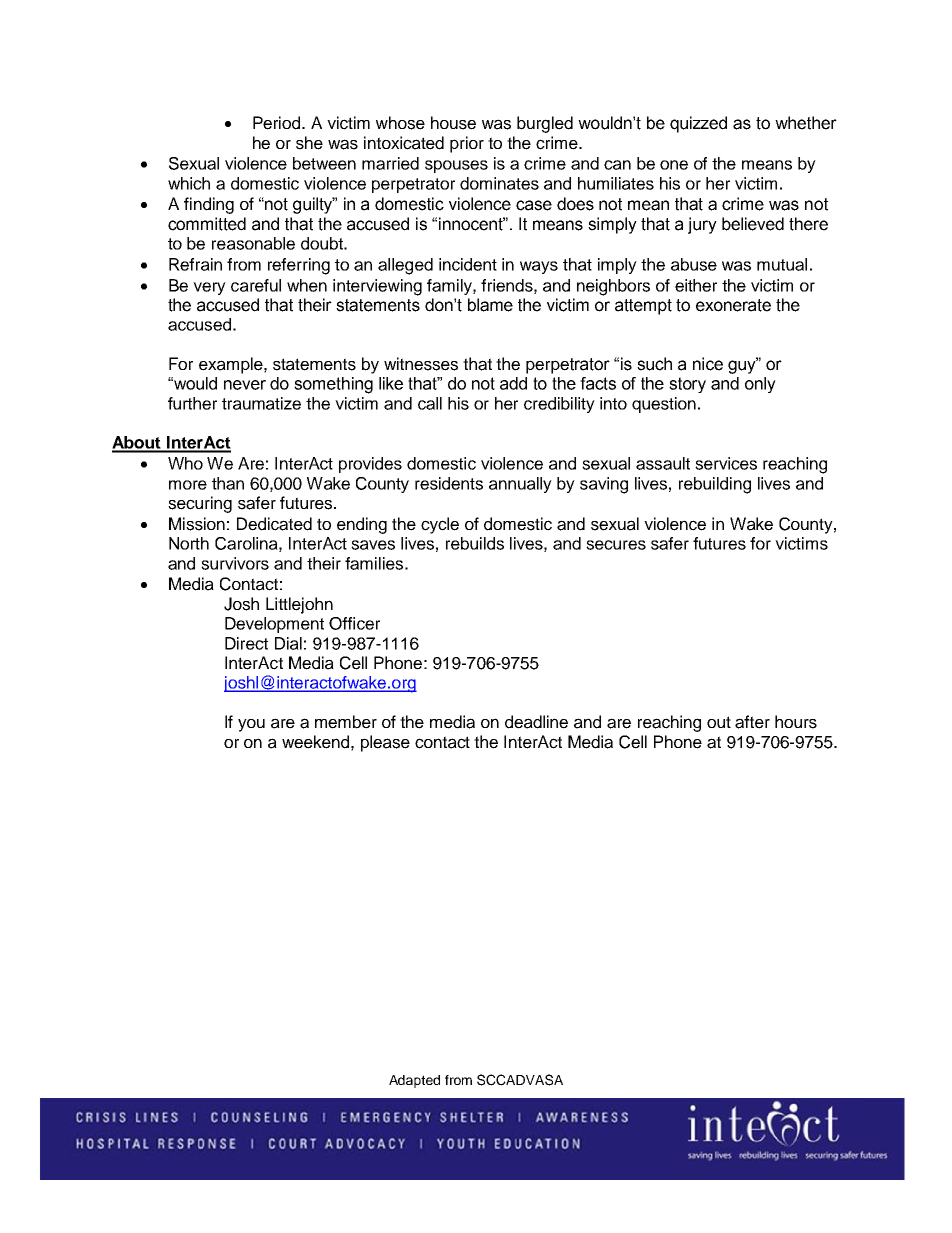 The image size is (952, 1233). I want to click on rebuilds, so click(475, 543).
